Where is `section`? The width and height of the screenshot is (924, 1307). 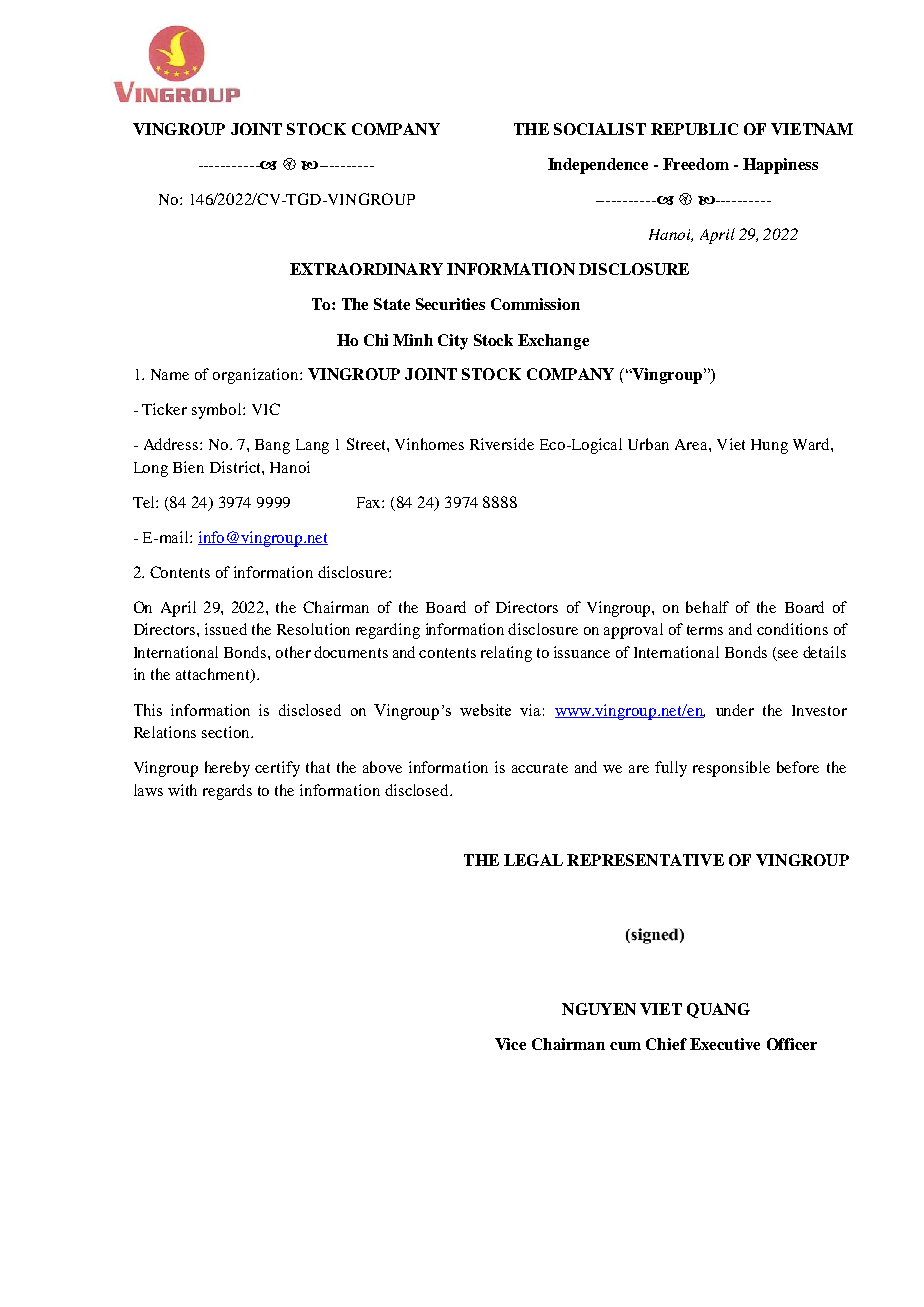
section is located at coordinates (227, 732).
